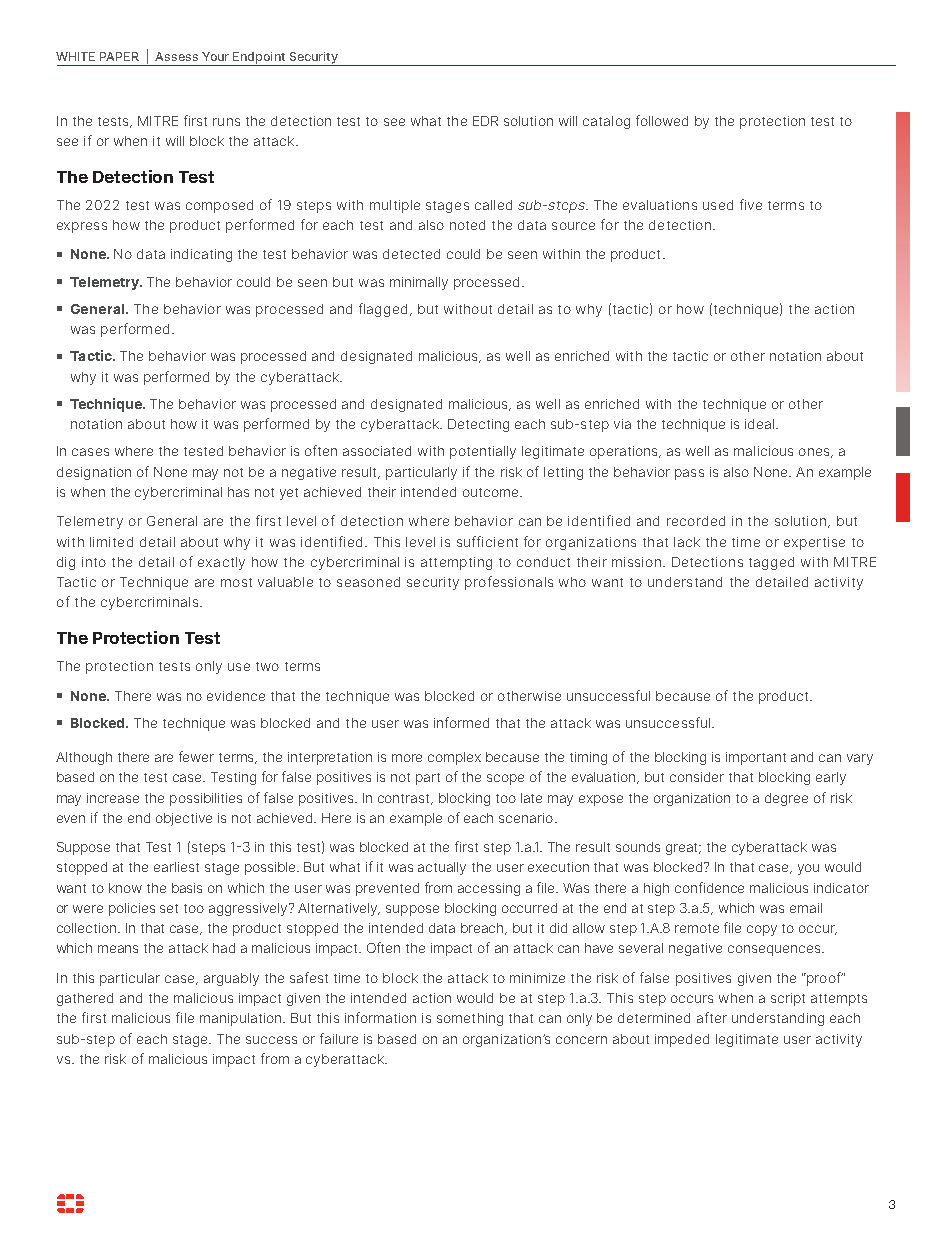  I want to click on manipulation, so click(242, 1019).
